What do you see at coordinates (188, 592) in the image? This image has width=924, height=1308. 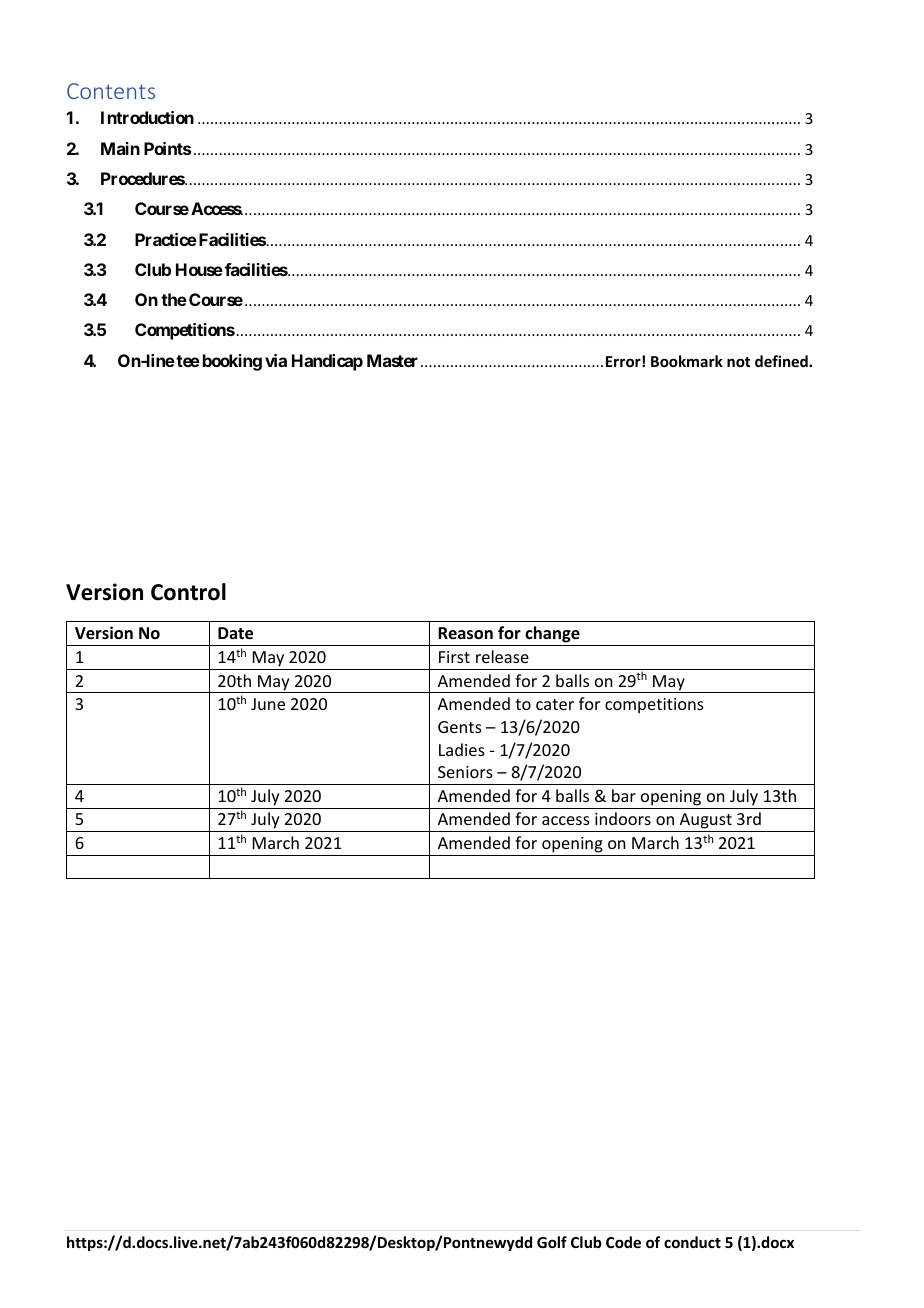 I see `Control` at bounding box center [188, 592].
